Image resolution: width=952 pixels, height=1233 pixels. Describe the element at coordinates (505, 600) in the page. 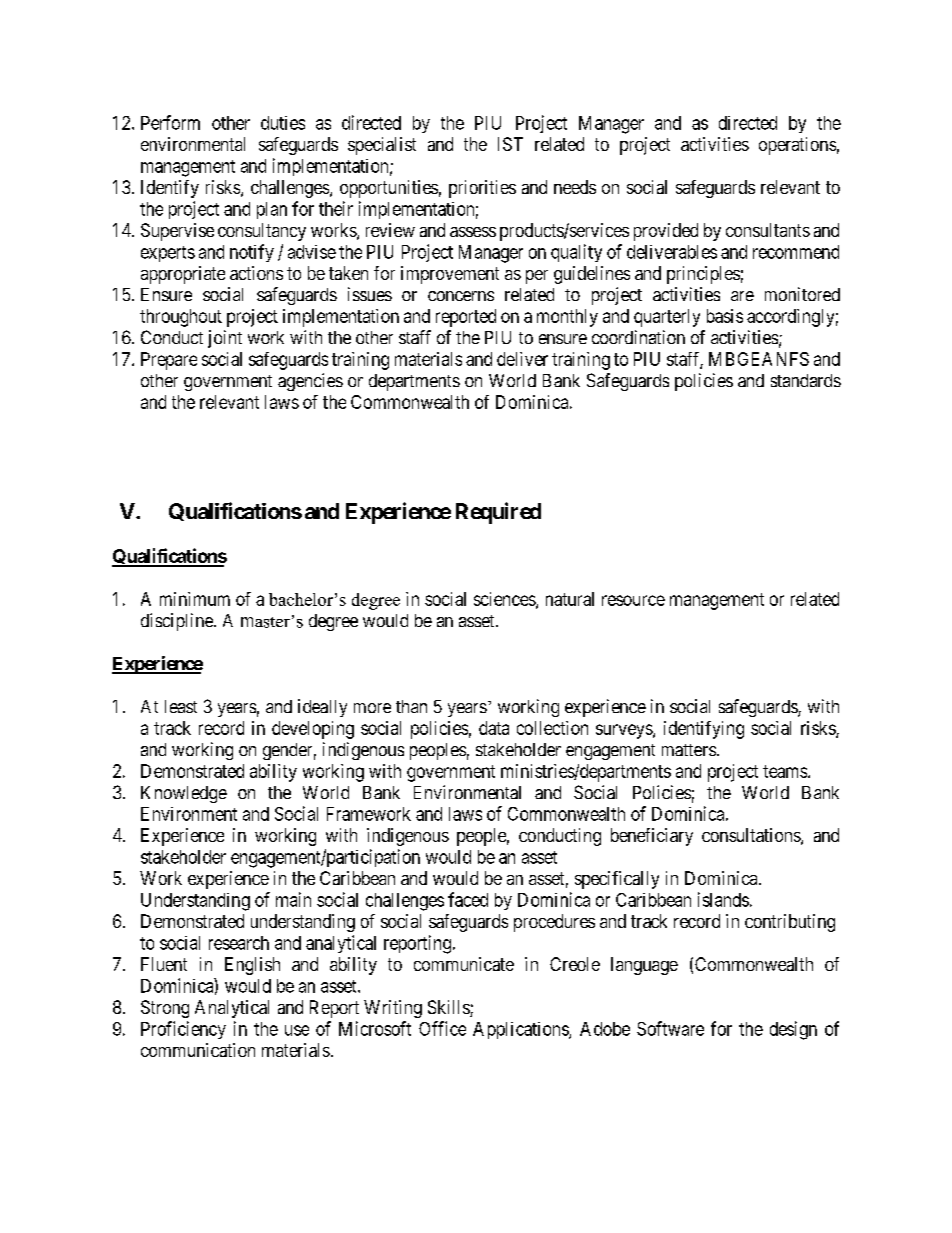

I see `sciences` at that location.
